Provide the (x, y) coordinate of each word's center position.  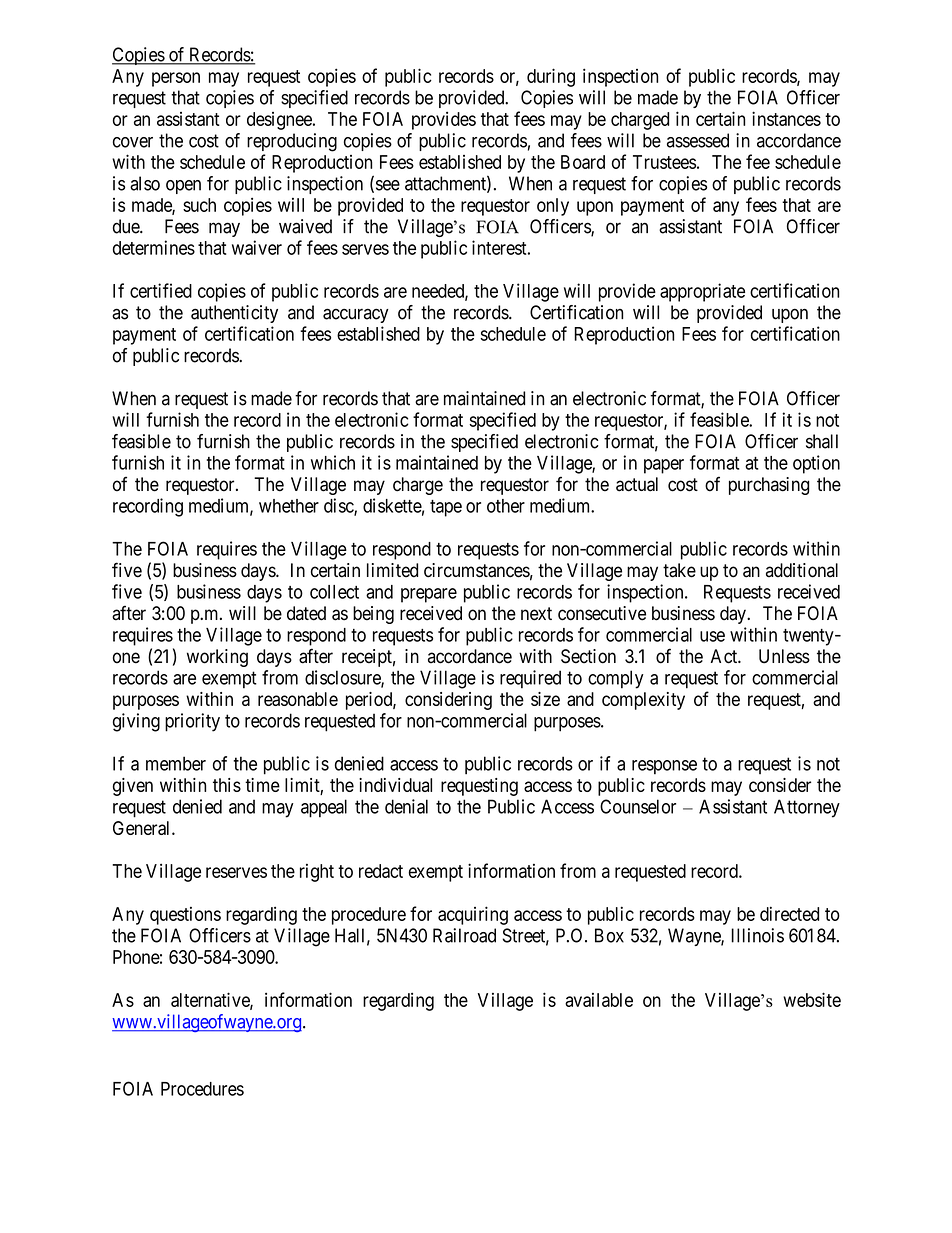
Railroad (464, 935)
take (679, 570)
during (551, 77)
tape (446, 508)
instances (786, 118)
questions (185, 916)
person (176, 79)
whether (289, 506)
